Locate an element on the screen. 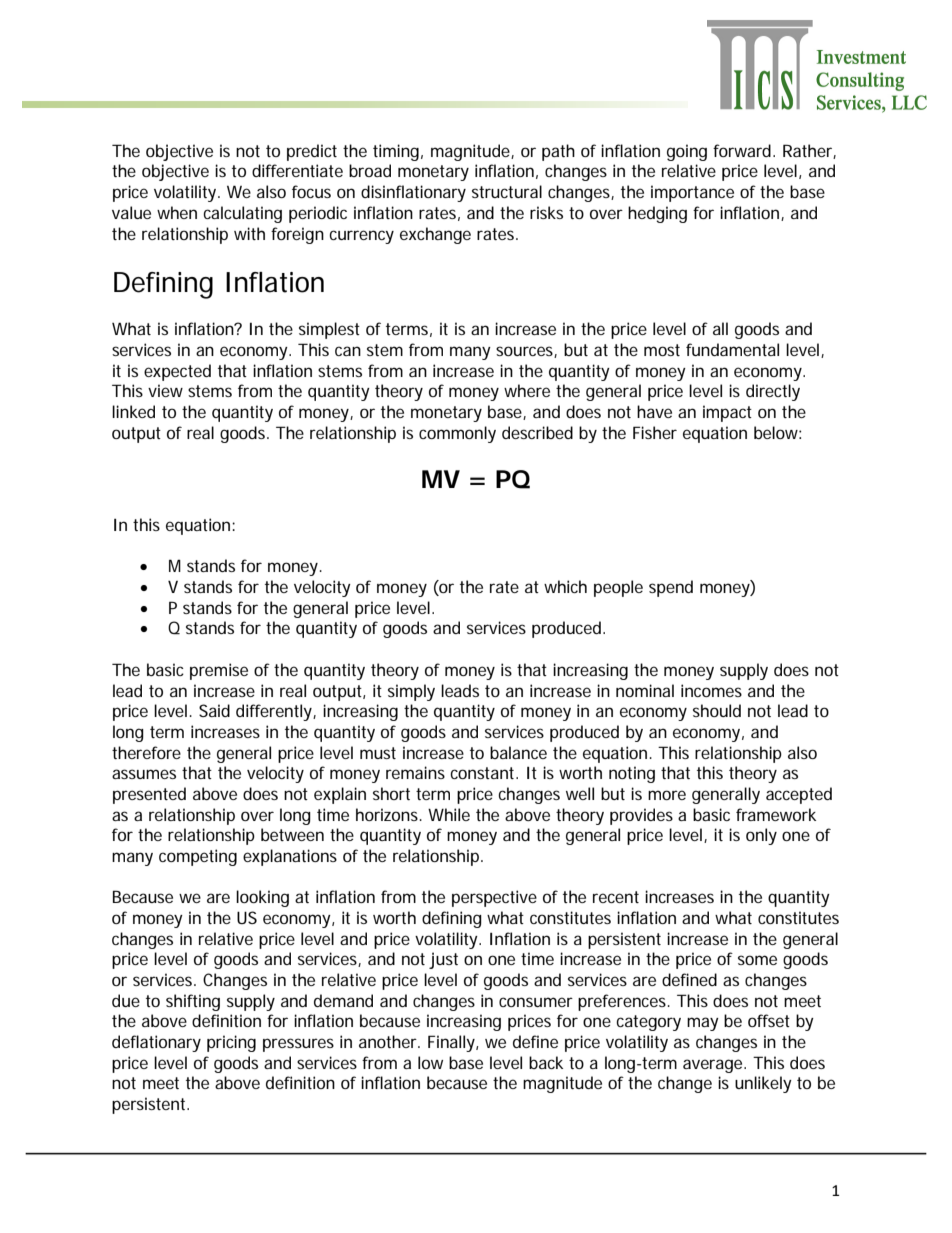  when is located at coordinates (177, 212).
